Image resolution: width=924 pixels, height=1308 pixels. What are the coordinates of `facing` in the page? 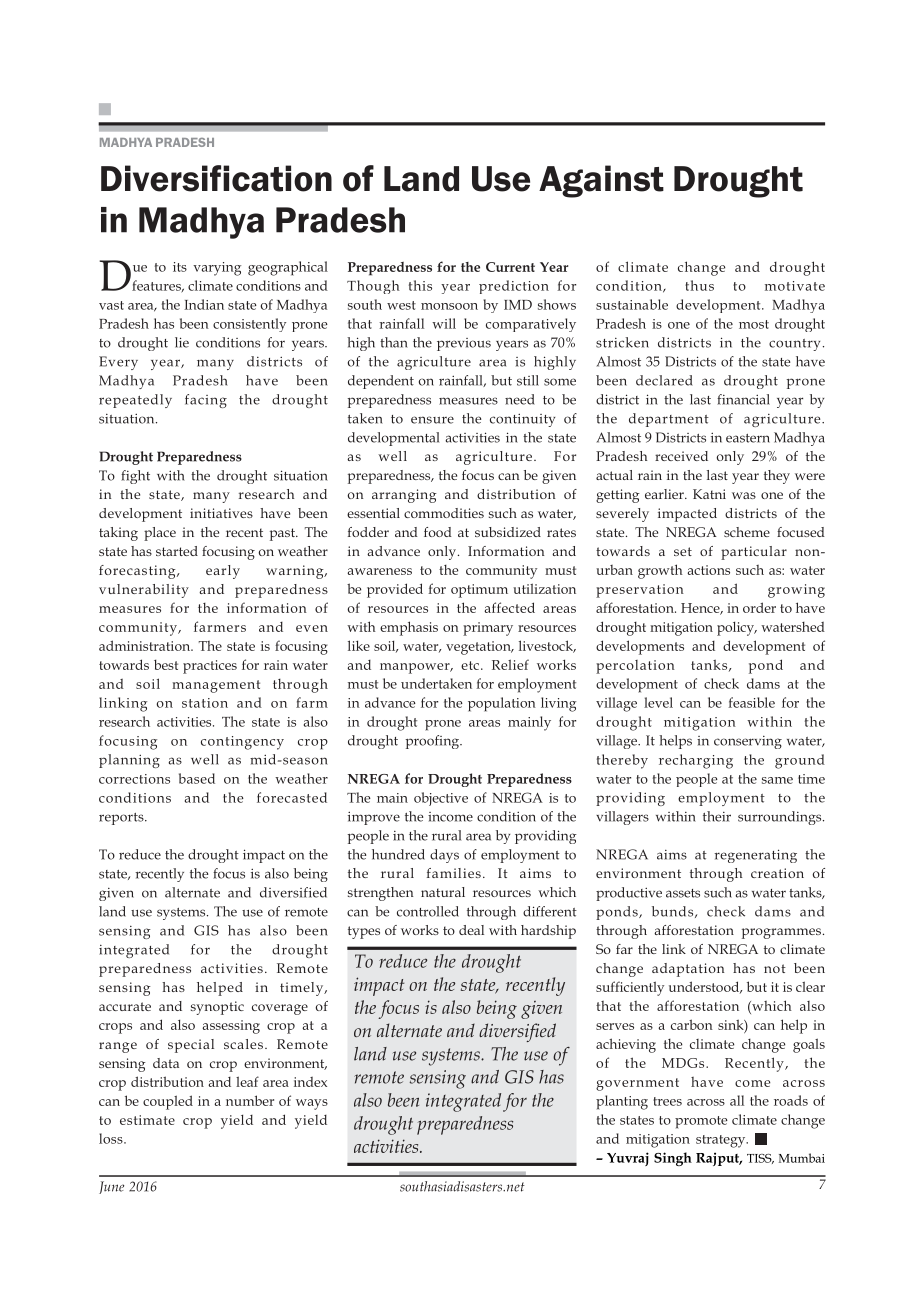 It's located at (206, 401).
